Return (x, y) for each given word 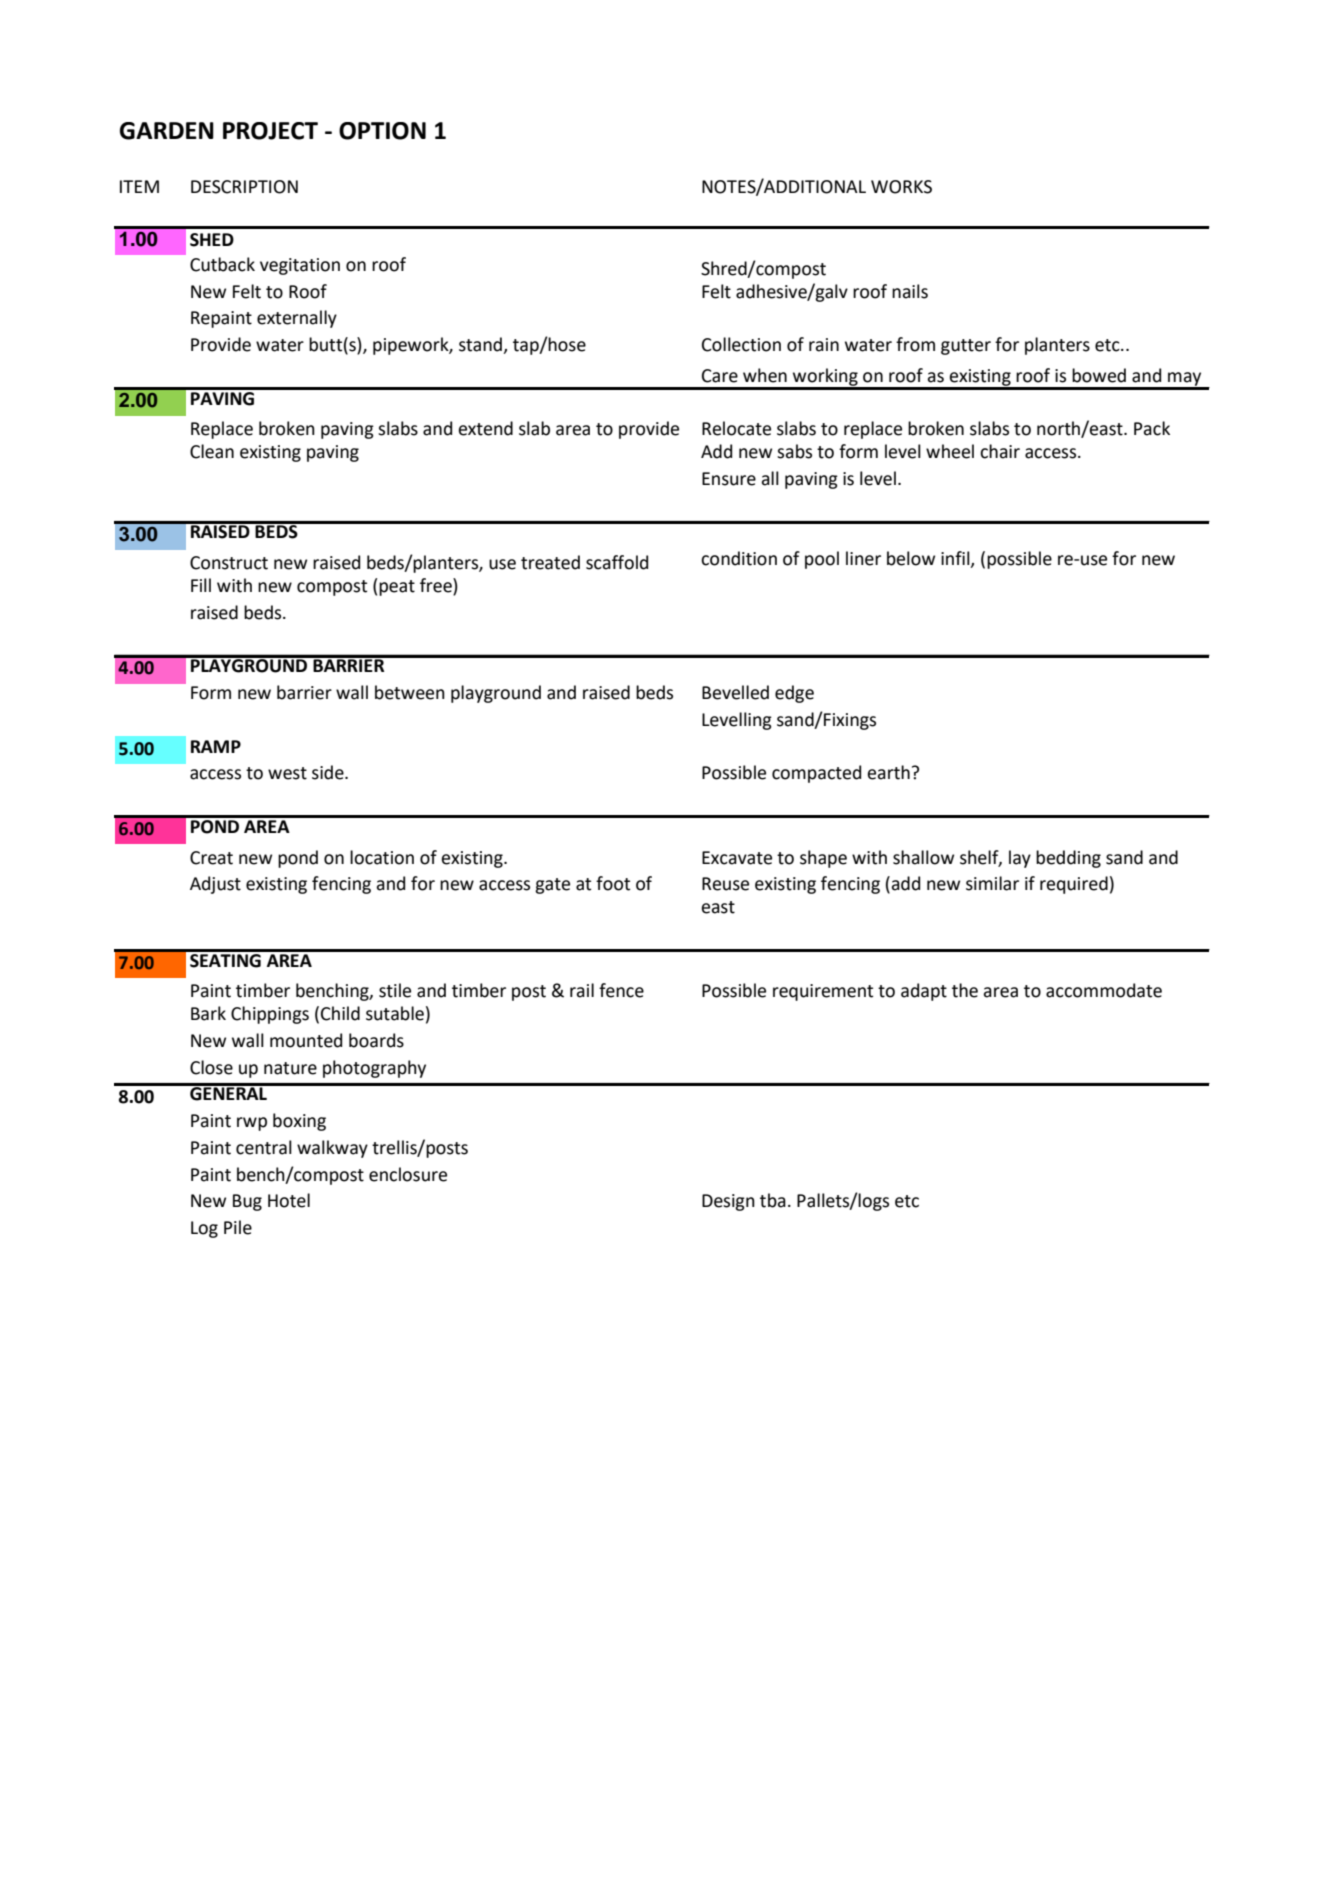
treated (550, 562)
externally (297, 319)
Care (720, 376)
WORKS (901, 187)
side (329, 772)
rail (582, 990)
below (911, 558)
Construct (229, 563)
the (965, 990)
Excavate (737, 858)
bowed (1099, 375)
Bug (247, 1202)
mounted (306, 1040)
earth (888, 772)
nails (910, 291)
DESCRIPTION (244, 187)
